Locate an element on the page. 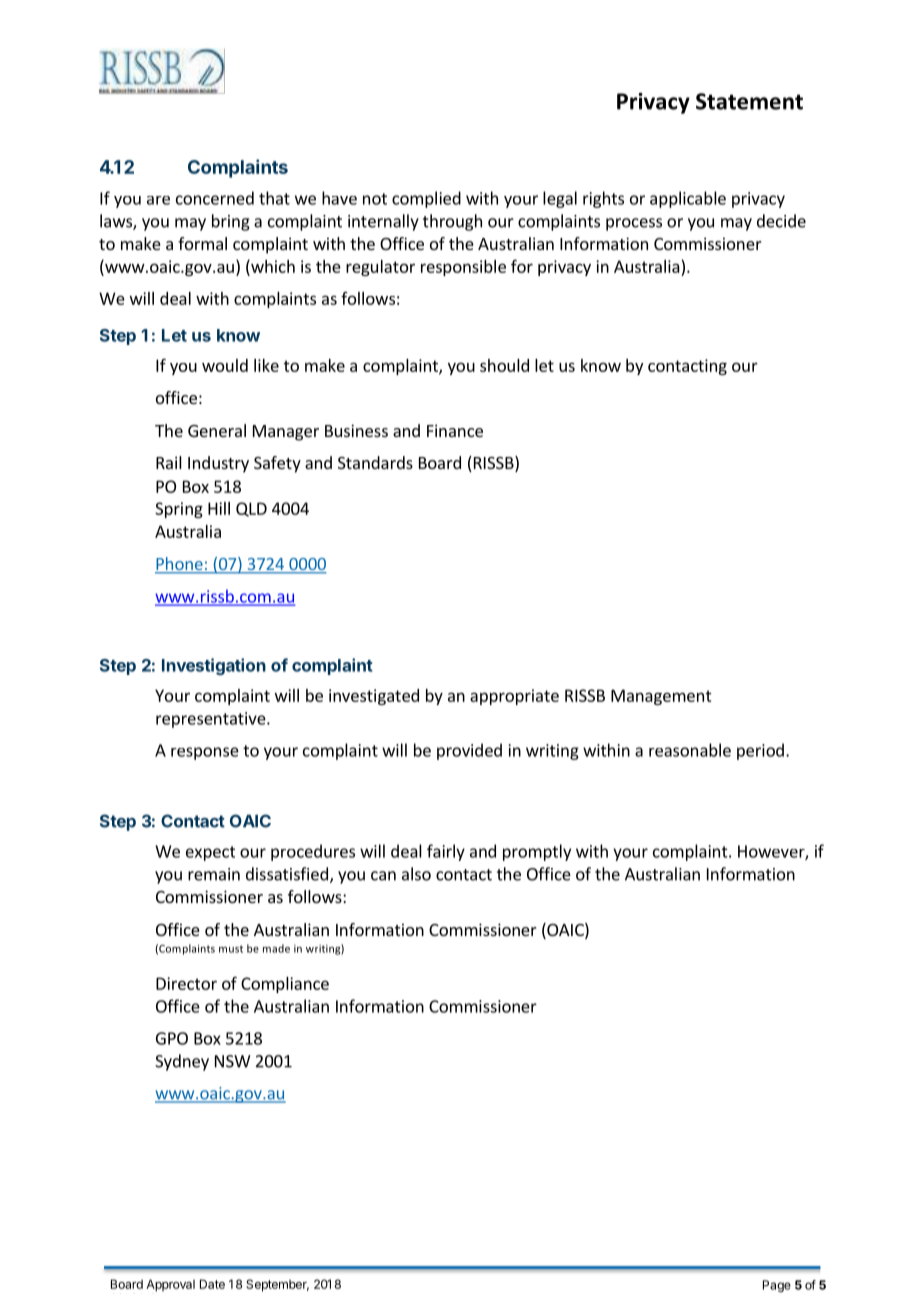  Statement is located at coordinates (749, 101).
